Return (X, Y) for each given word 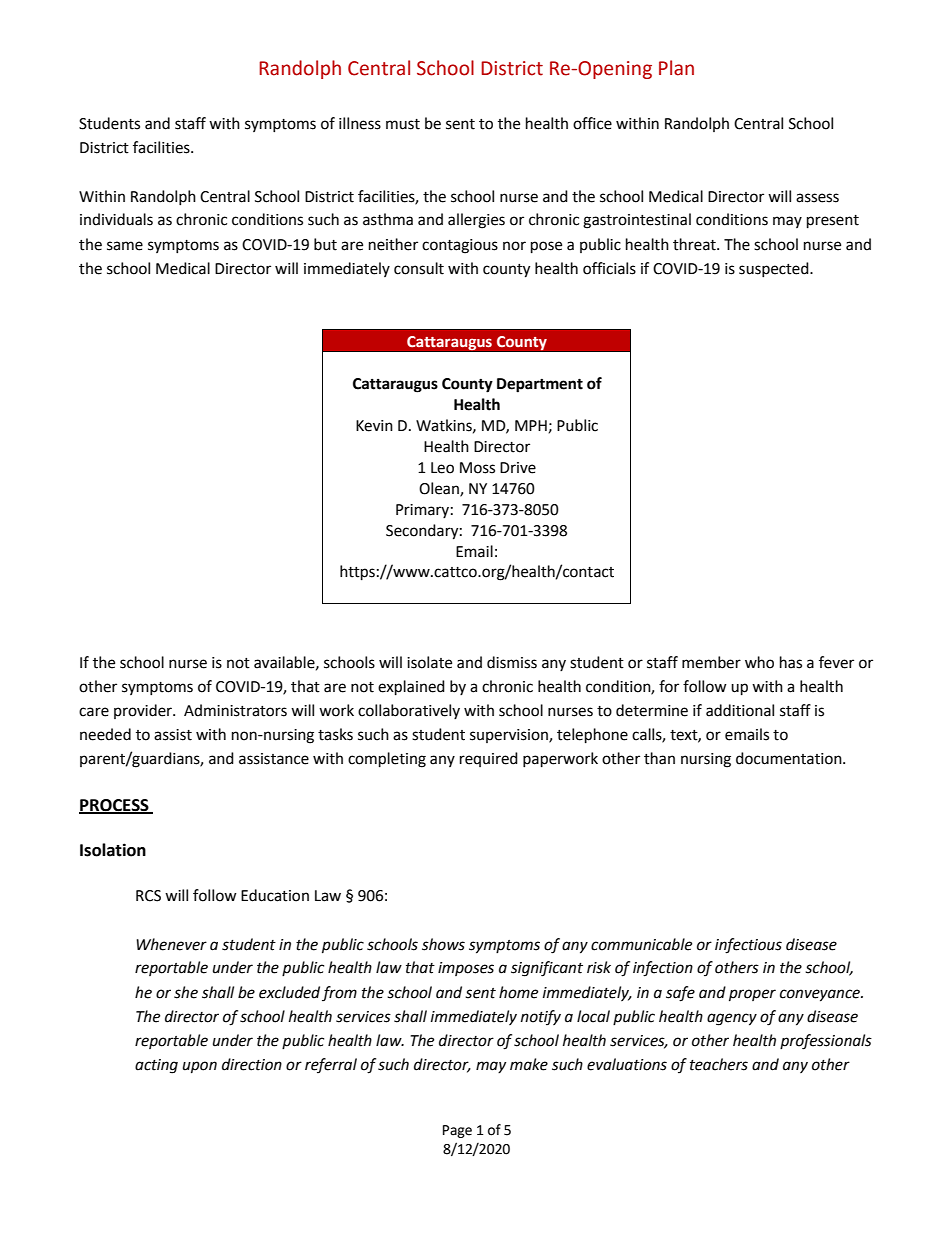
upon (200, 1067)
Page (457, 1131)
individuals (116, 219)
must (403, 124)
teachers (719, 1064)
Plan (676, 68)
